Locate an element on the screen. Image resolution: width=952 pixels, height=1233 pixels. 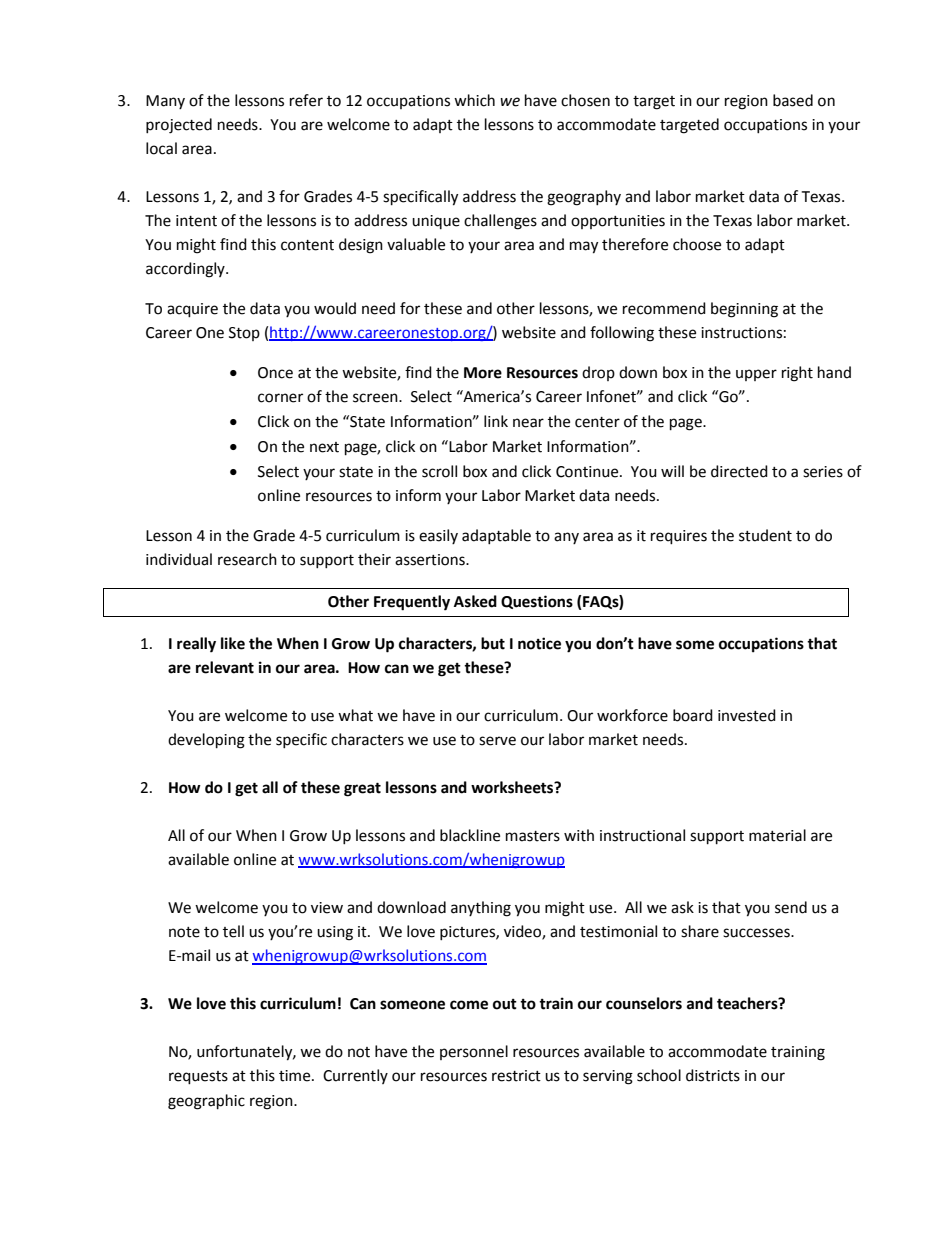
requests is located at coordinates (198, 1078).
